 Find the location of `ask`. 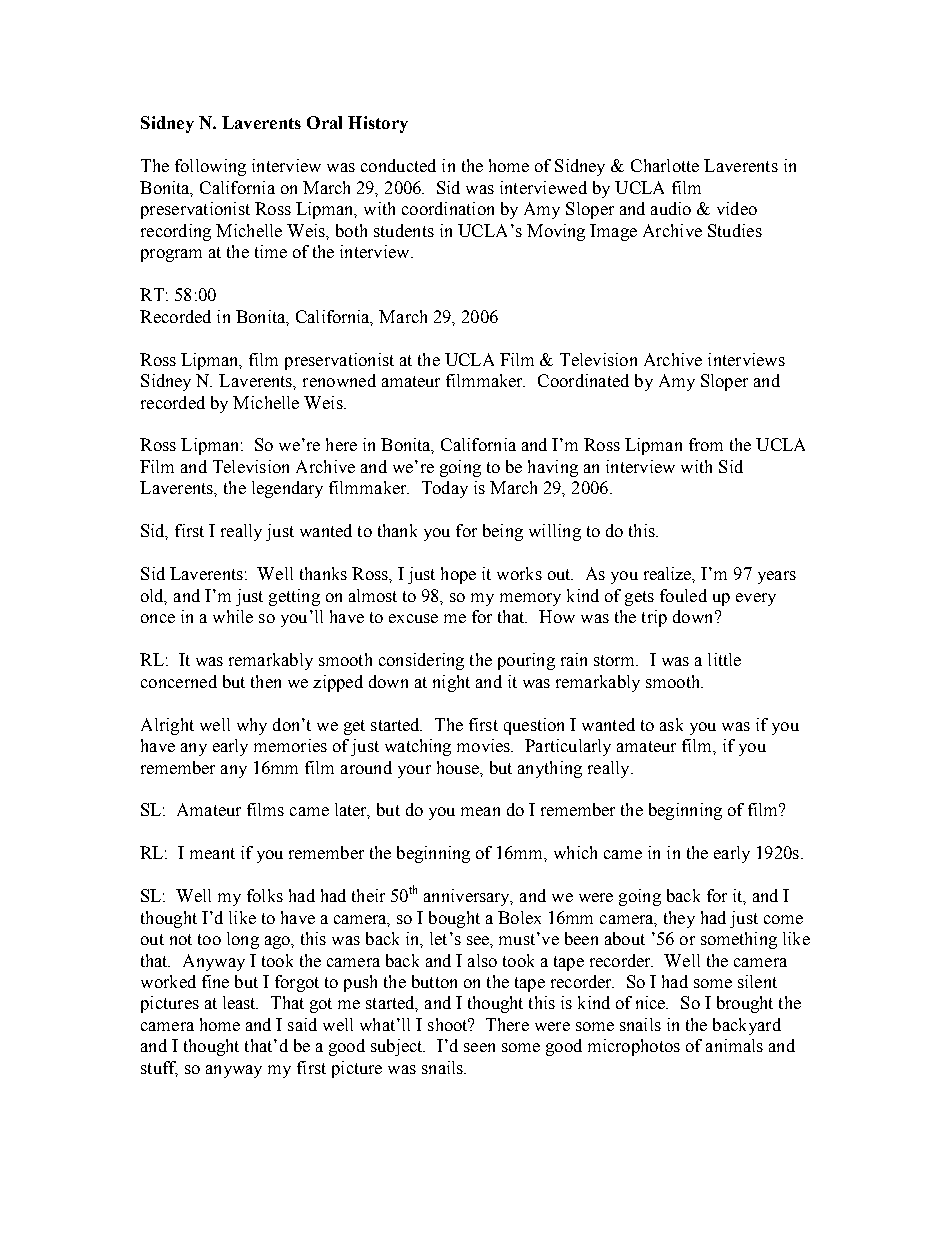

ask is located at coordinates (671, 724).
